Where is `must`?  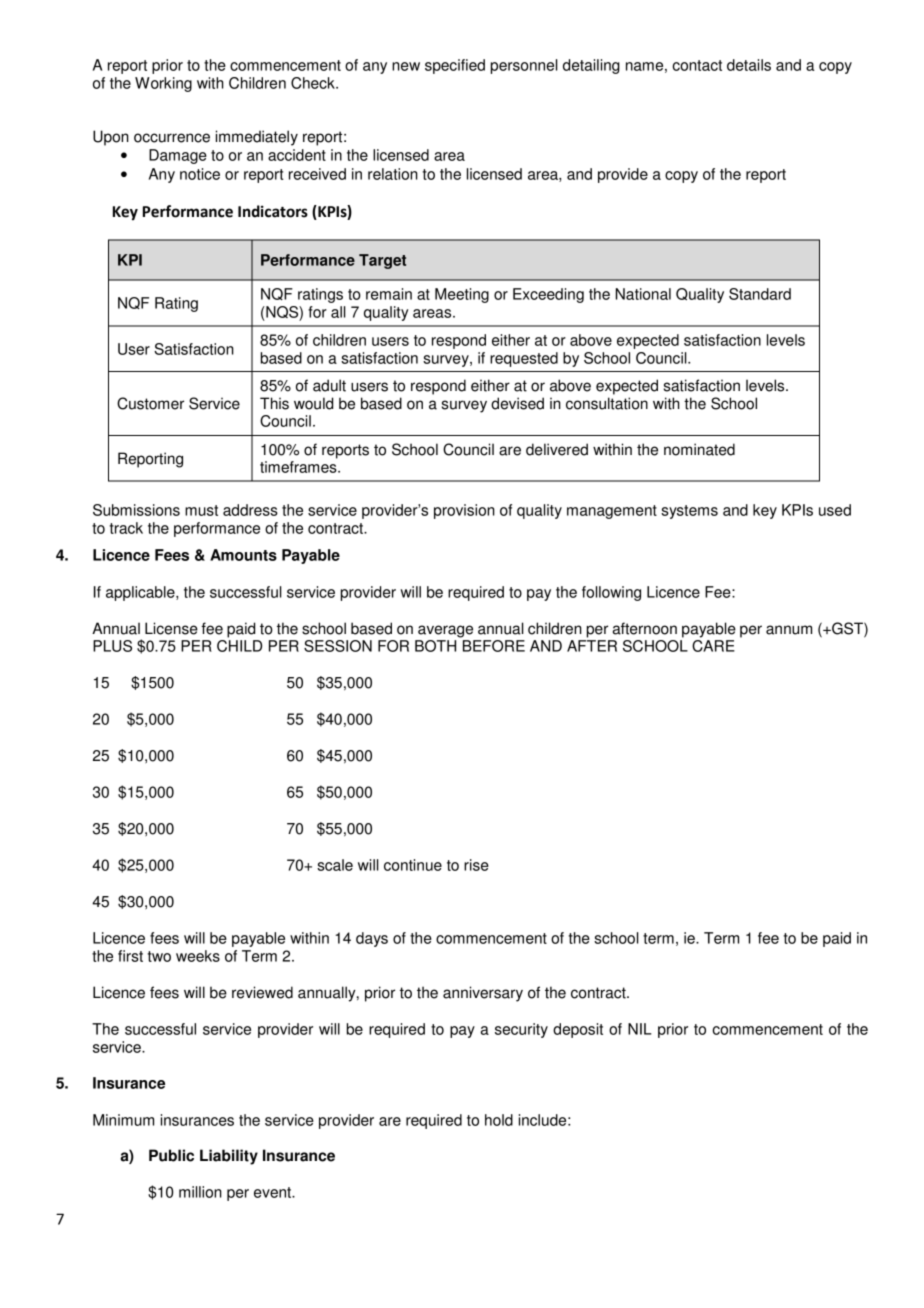
must is located at coordinates (201, 510).
